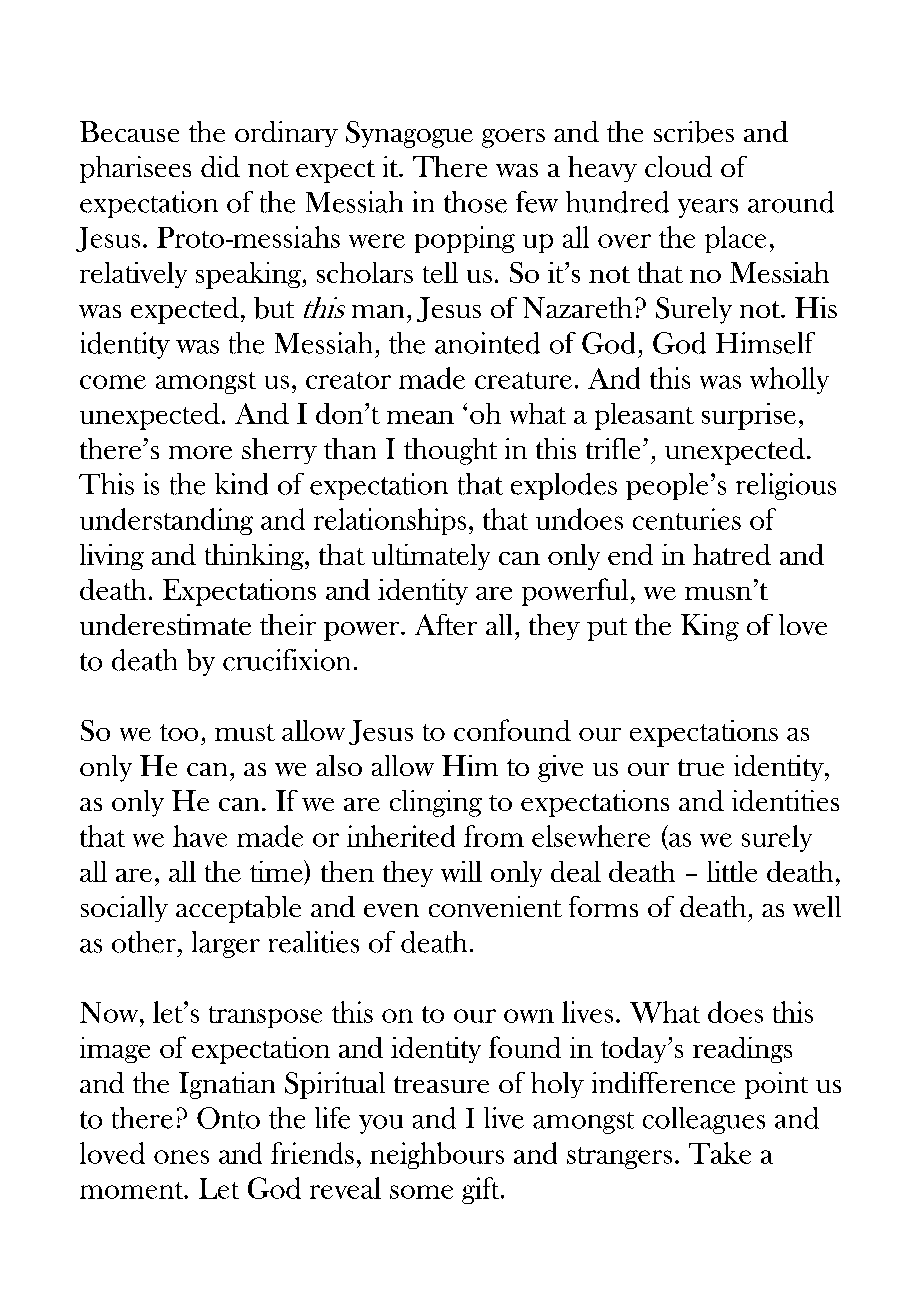 The height and width of the screenshot is (1313, 924). I want to click on neighbours, so click(437, 1155).
